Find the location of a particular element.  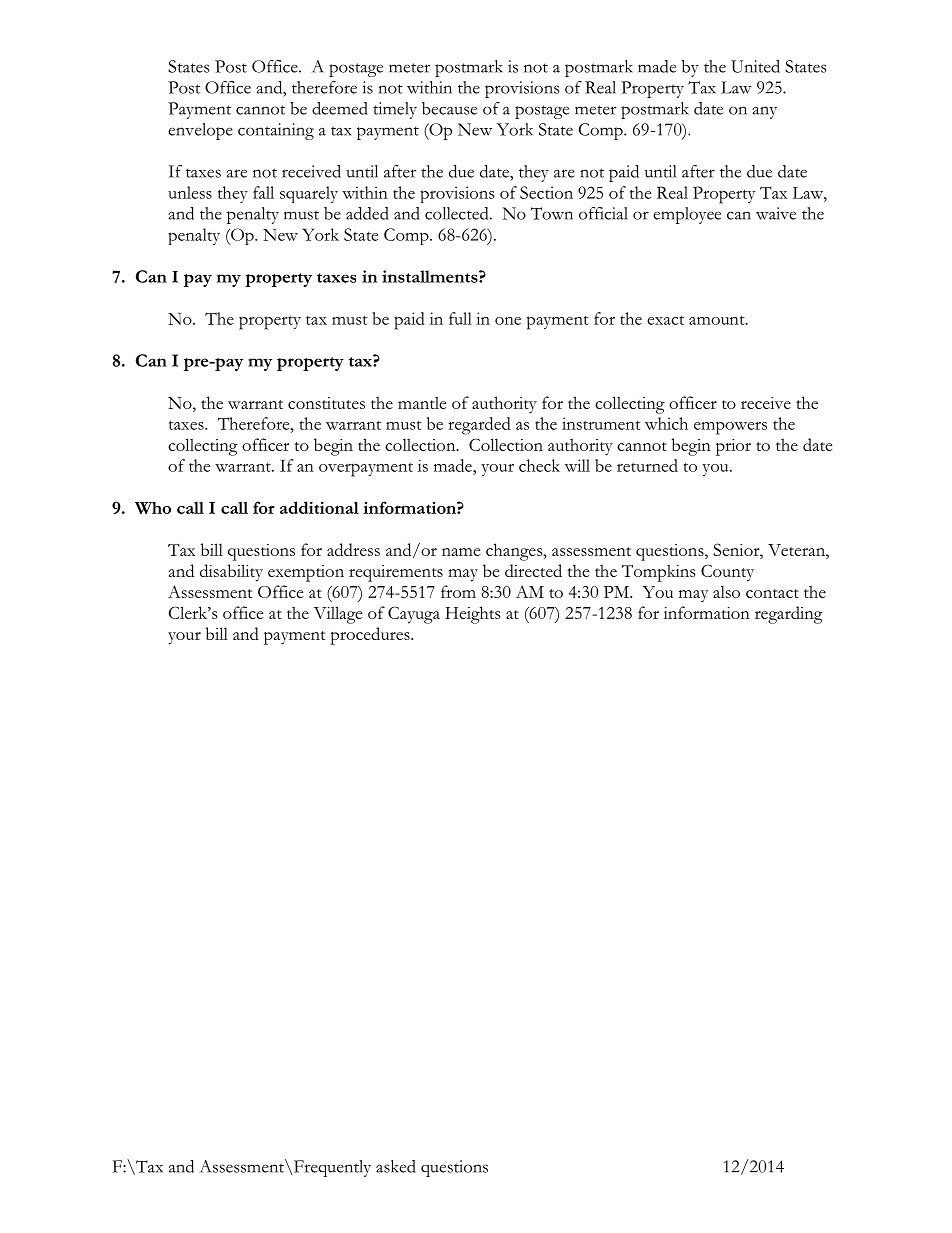

procedures is located at coordinates (371, 636).
